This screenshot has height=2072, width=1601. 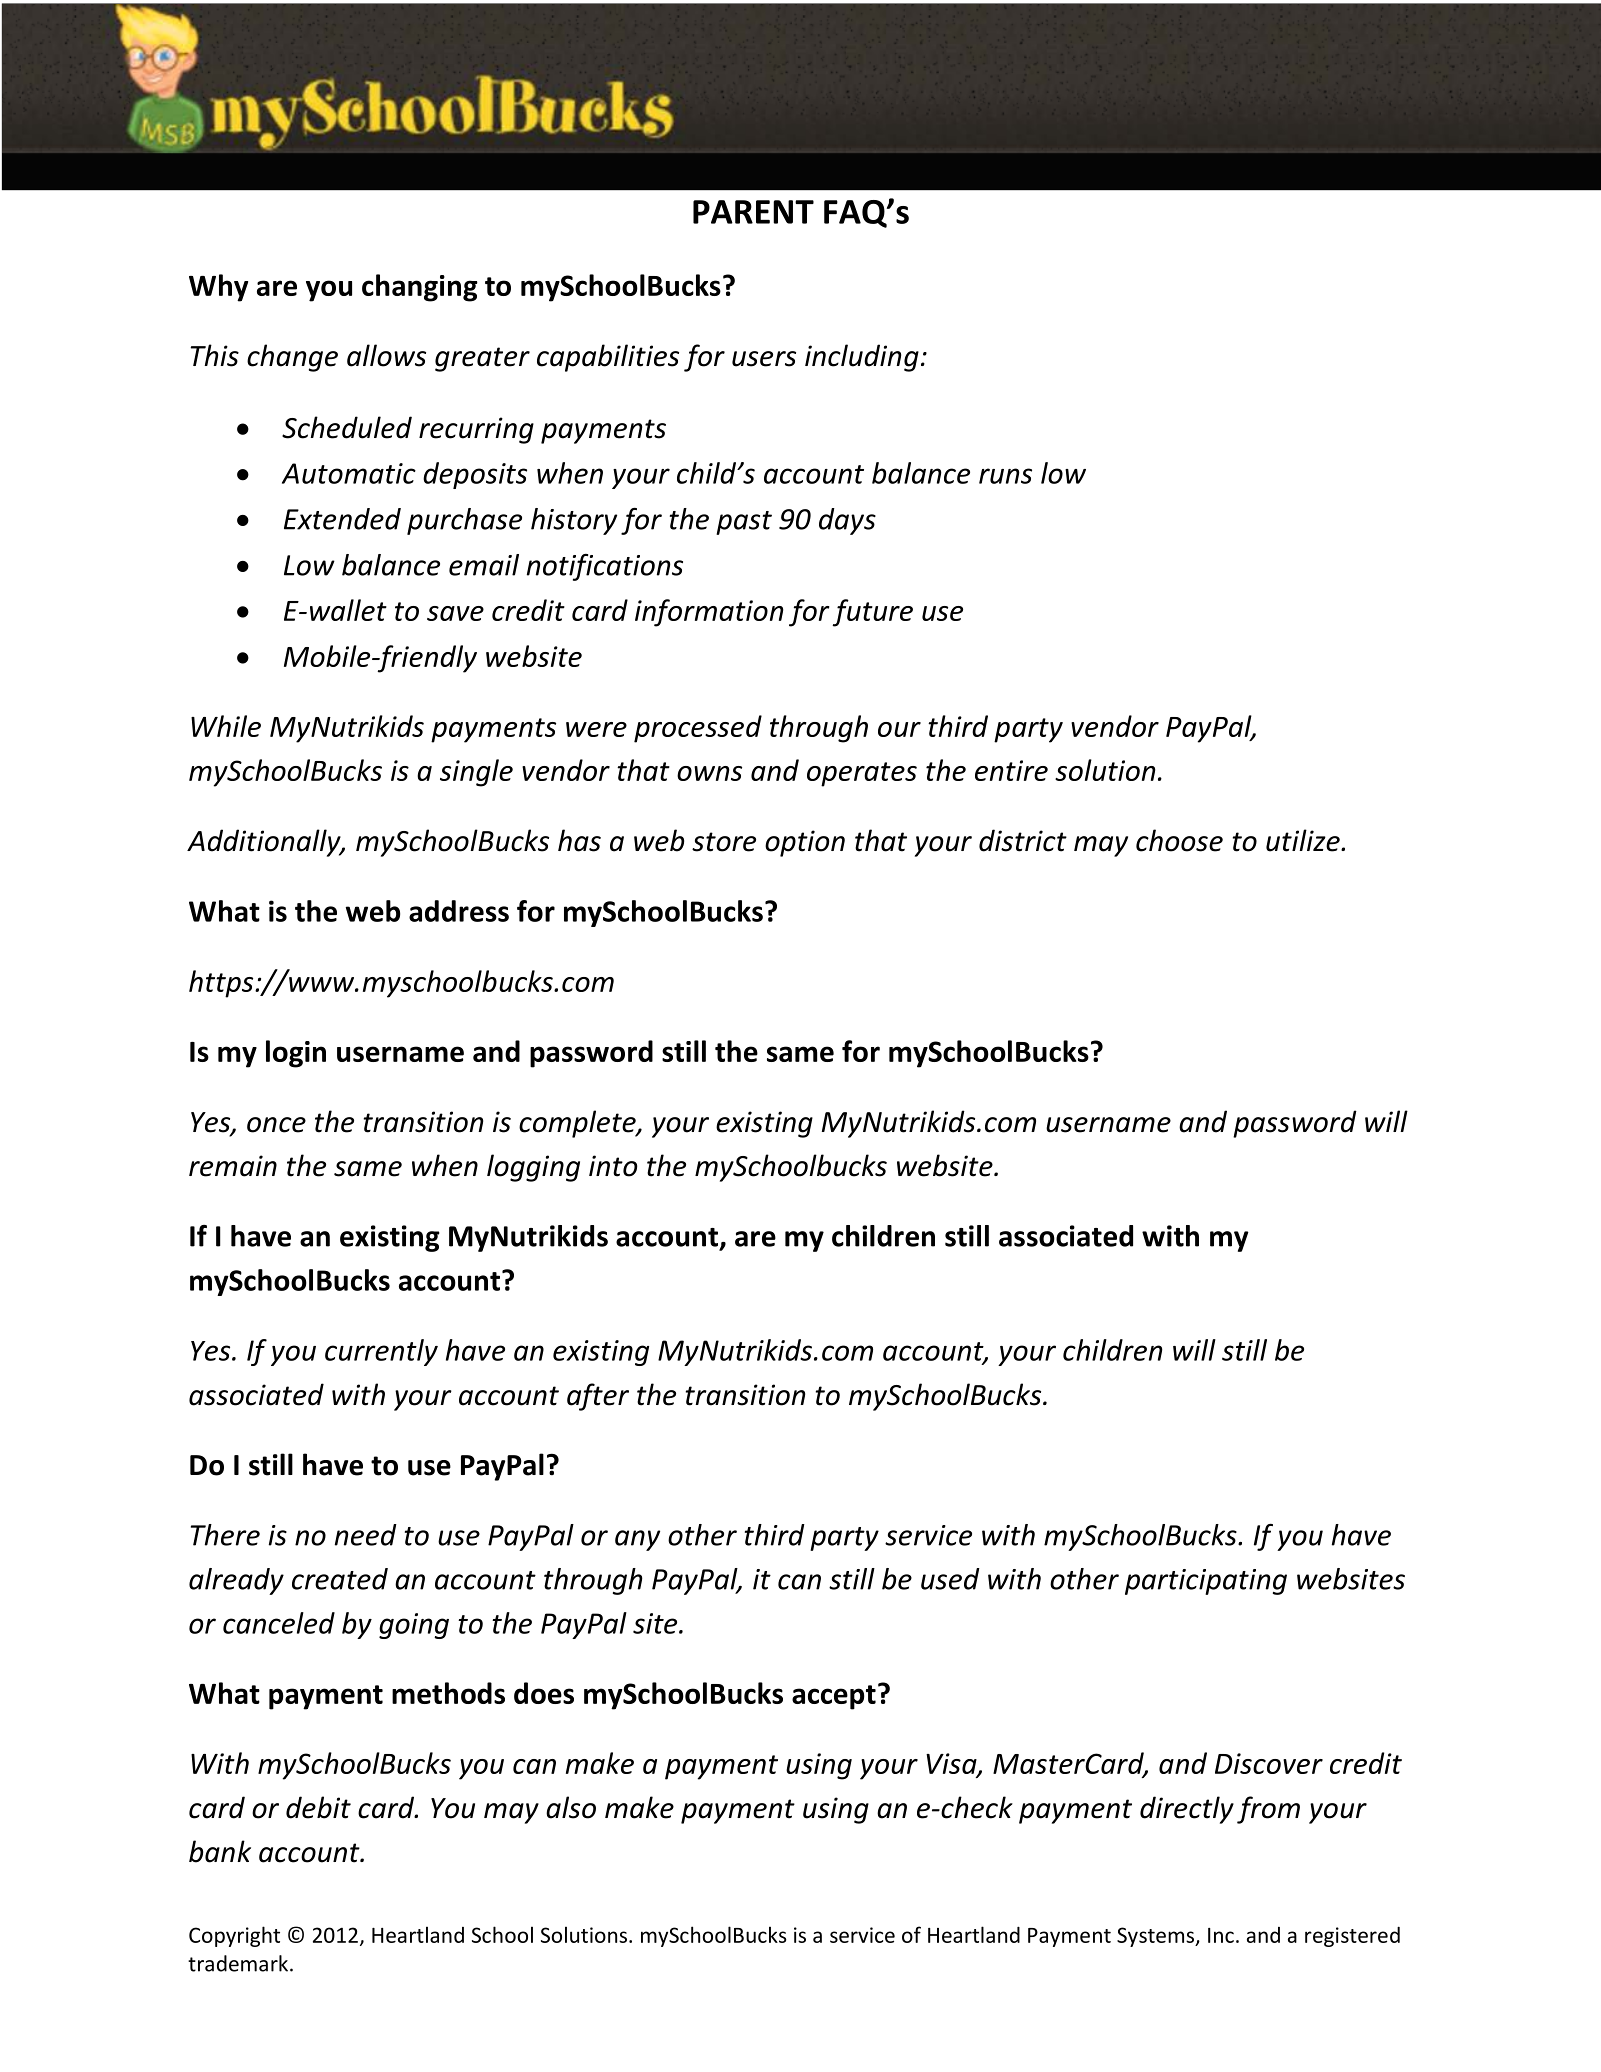 What do you see at coordinates (420, 288) in the screenshot?
I see `changing` at bounding box center [420, 288].
